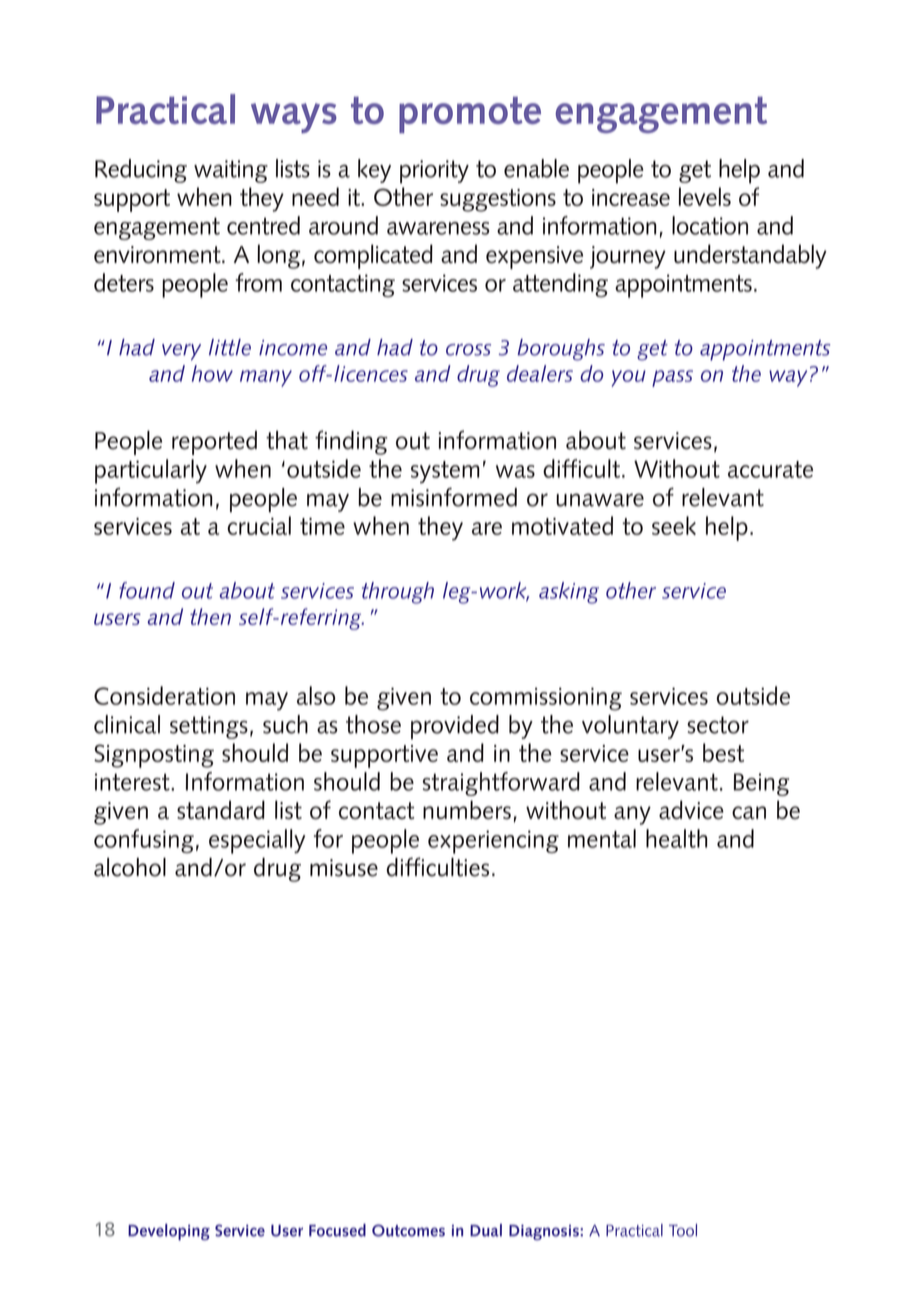 This document has width=924, height=1308. Describe the element at coordinates (445, 472) in the document. I see `system` at that location.
